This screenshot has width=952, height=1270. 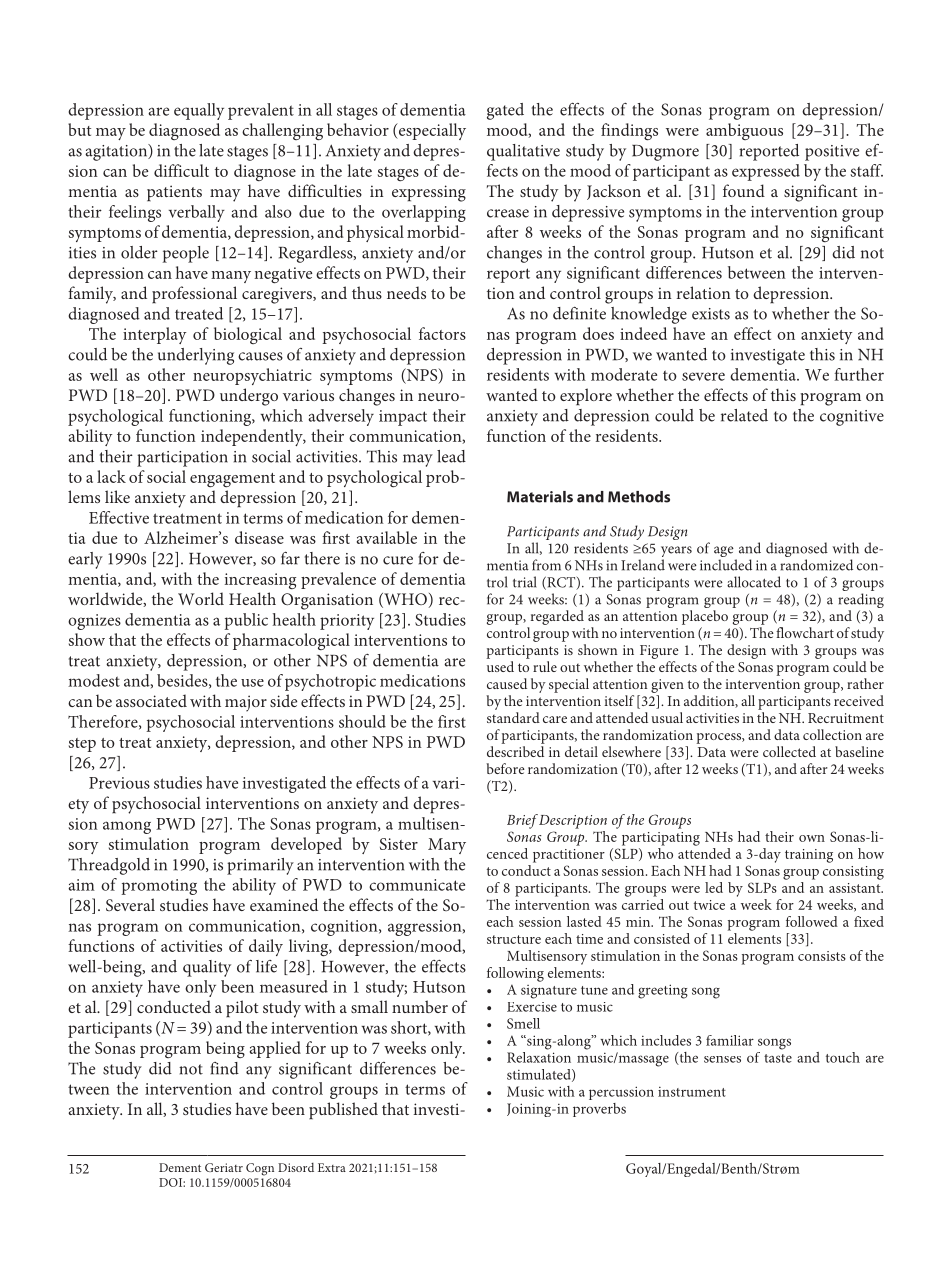 I want to click on underlying, so click(x=196, y=356).
